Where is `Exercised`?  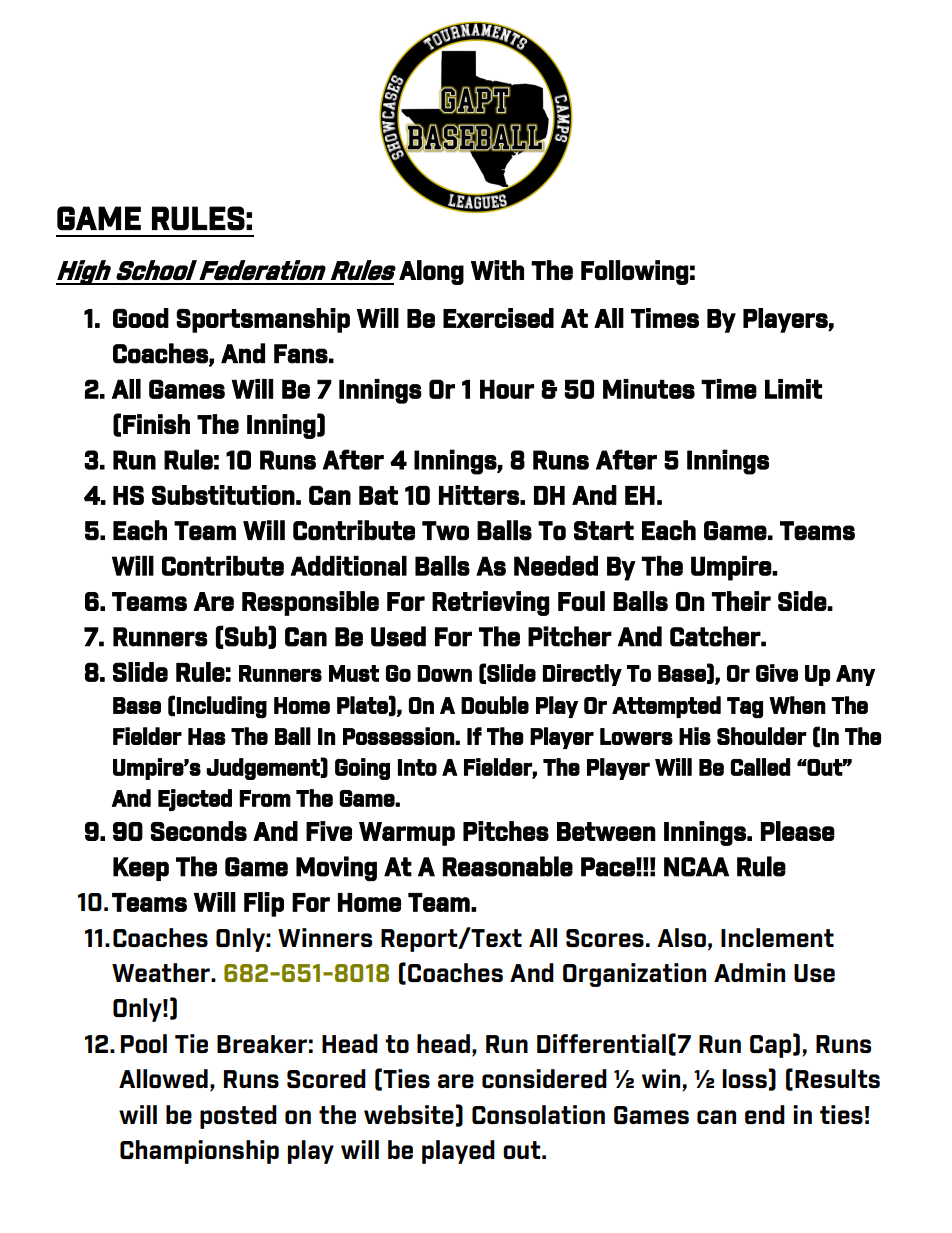 Exercised is located at coordinates (498, 318).
